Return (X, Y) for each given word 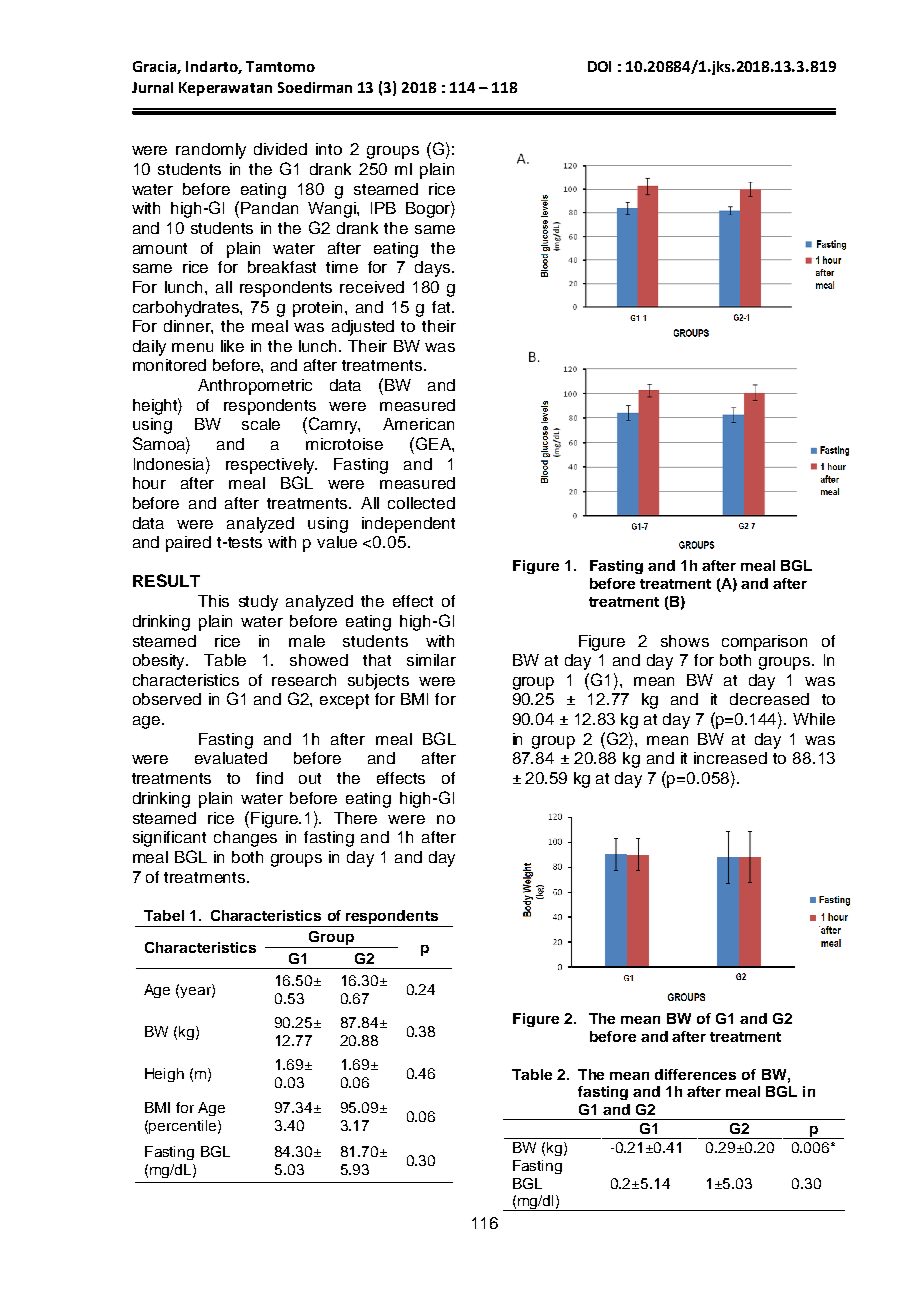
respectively (271, 466)
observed (167, 699)
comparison (764, 643)
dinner (188, 327)
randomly (211, 151)
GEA (433, 443)
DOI (599, 66)
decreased (769, 699)
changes (245, 839)
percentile (182, 1127)
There (355, 818)
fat (442, 307)
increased (730, 758)
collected (421, 503)
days (434, 269)
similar (431, 660)
